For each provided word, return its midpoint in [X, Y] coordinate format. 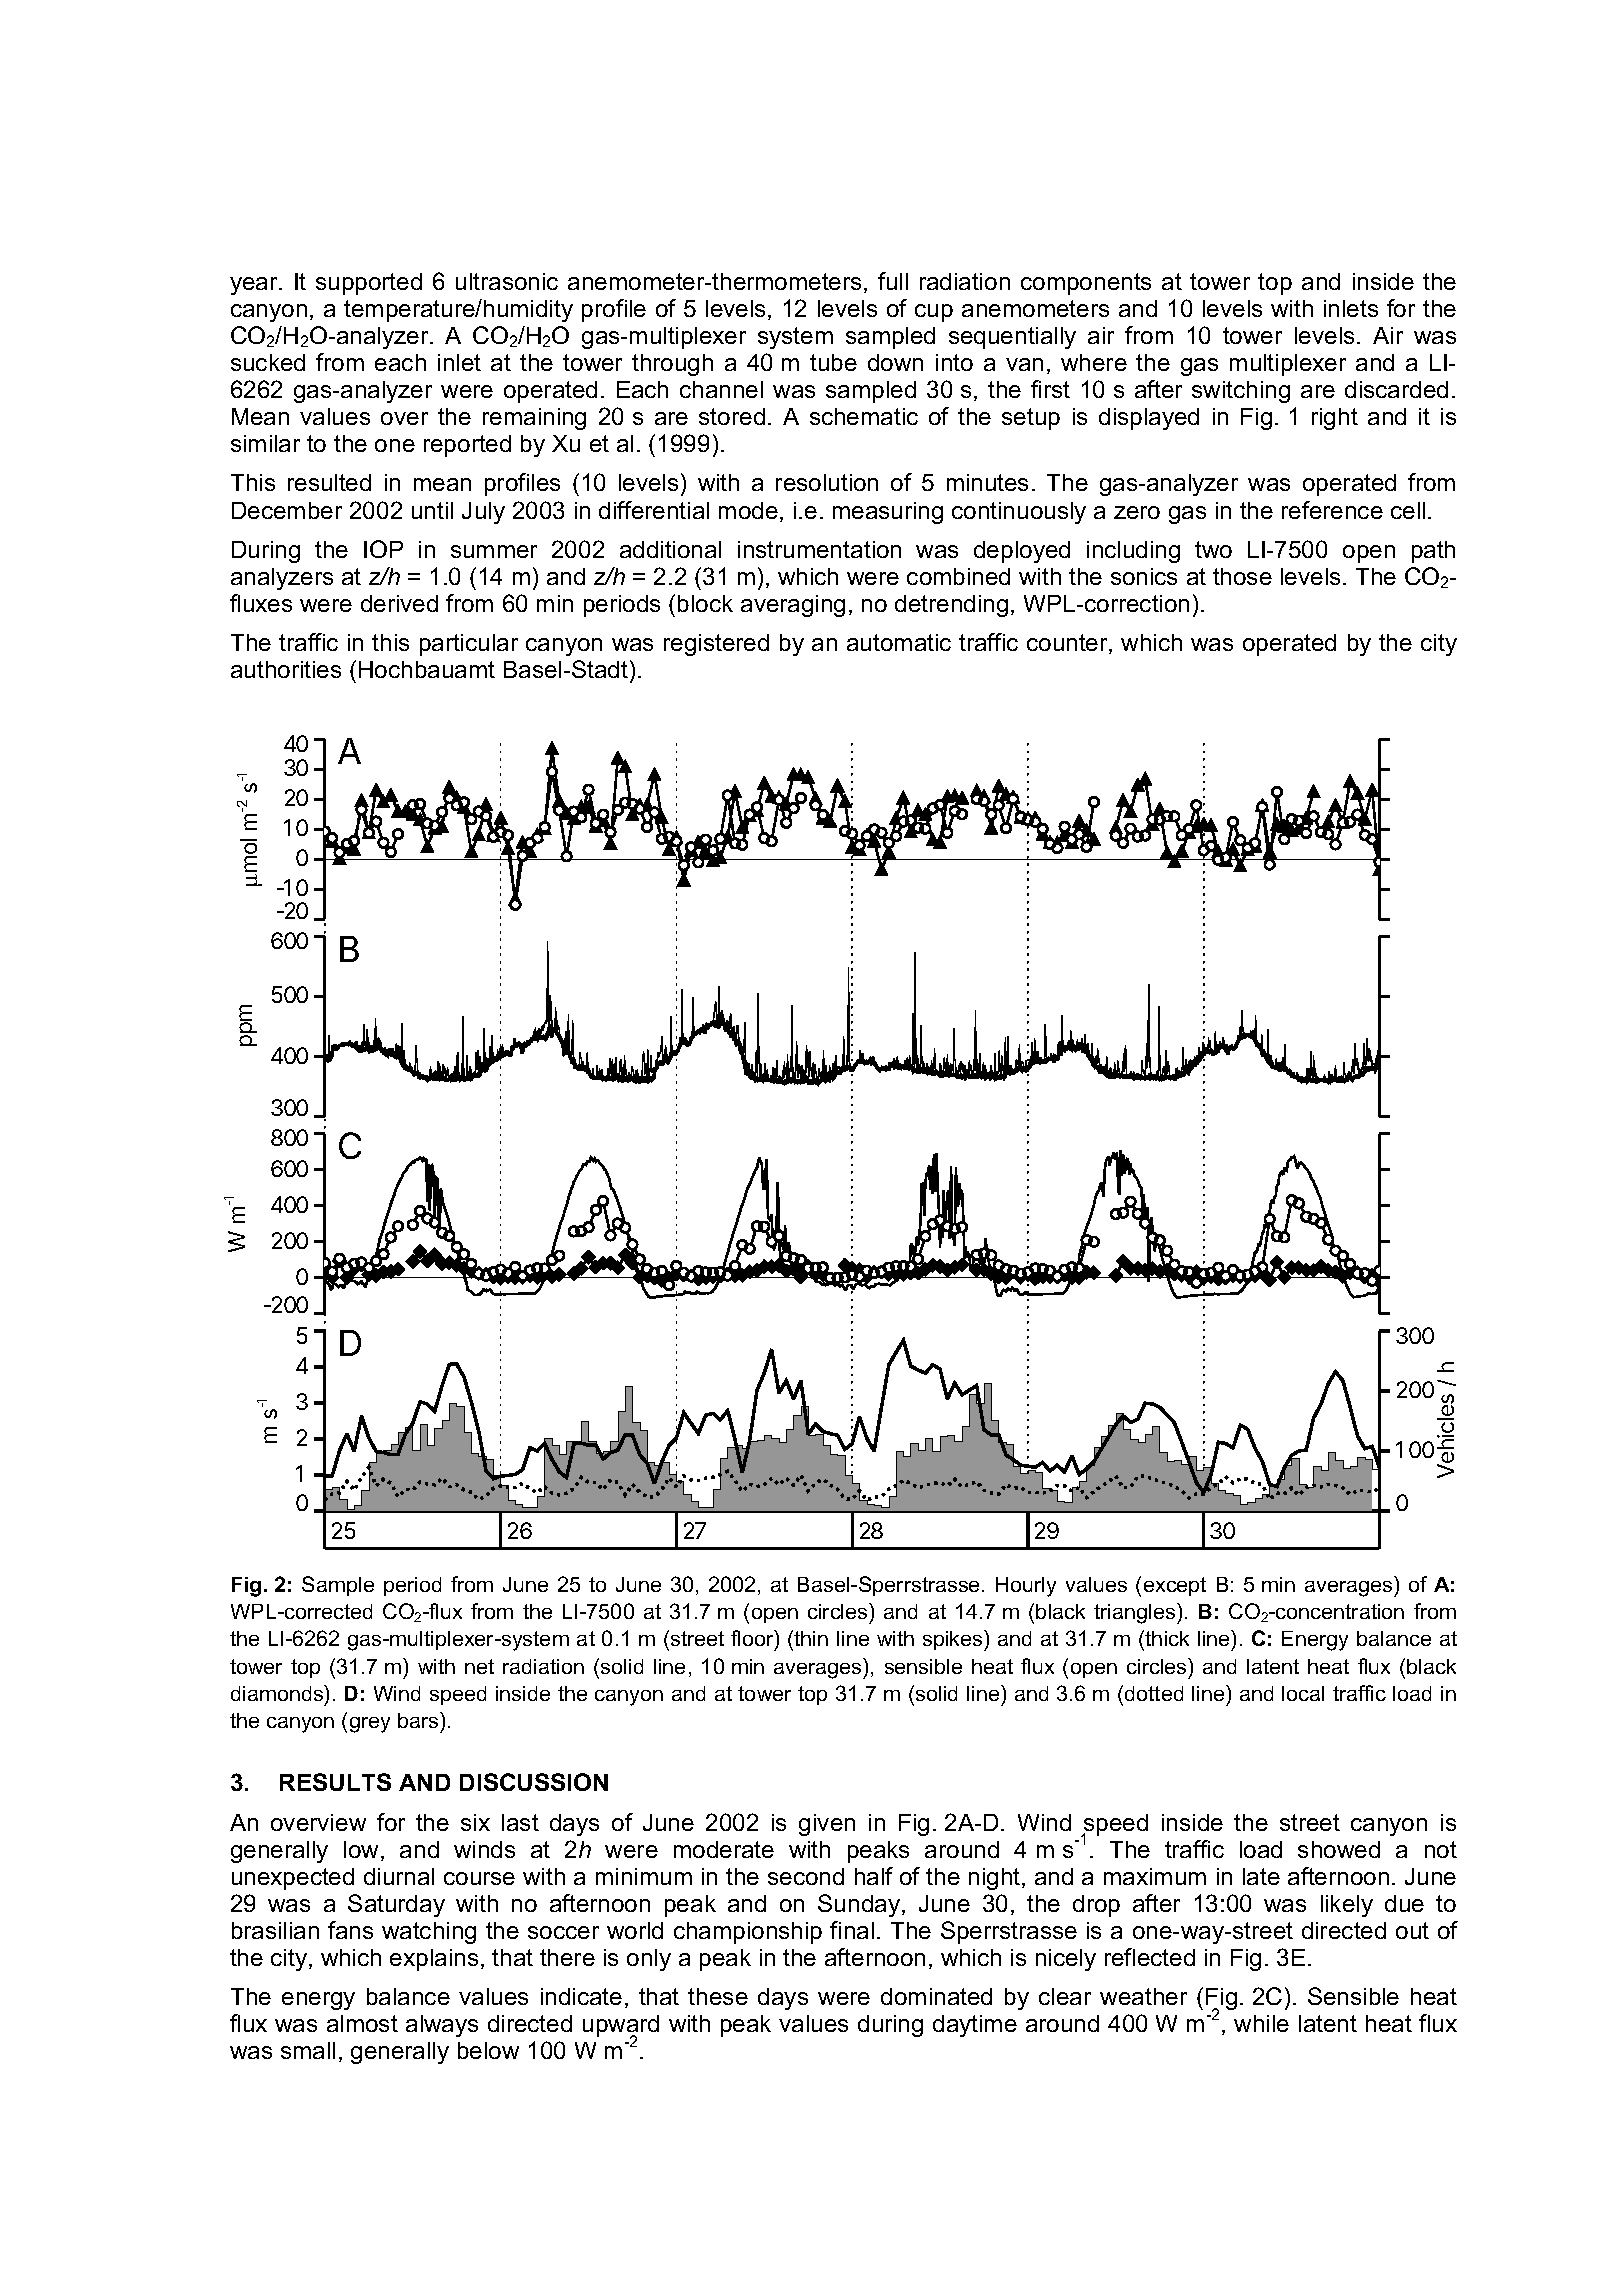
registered [716, 645]
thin [811, 1638]
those [1242, 576]
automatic [899, 642]
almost [362, 2023]
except [1175, 1586]
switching [1241, 392]
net [479, 1666]
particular [469, 645]
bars [419, 1720]
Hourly [1026, 1587]
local [1303, 1693]
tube [833, 362]
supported [369, 284]
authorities [286, 669]
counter [1068, 644]
